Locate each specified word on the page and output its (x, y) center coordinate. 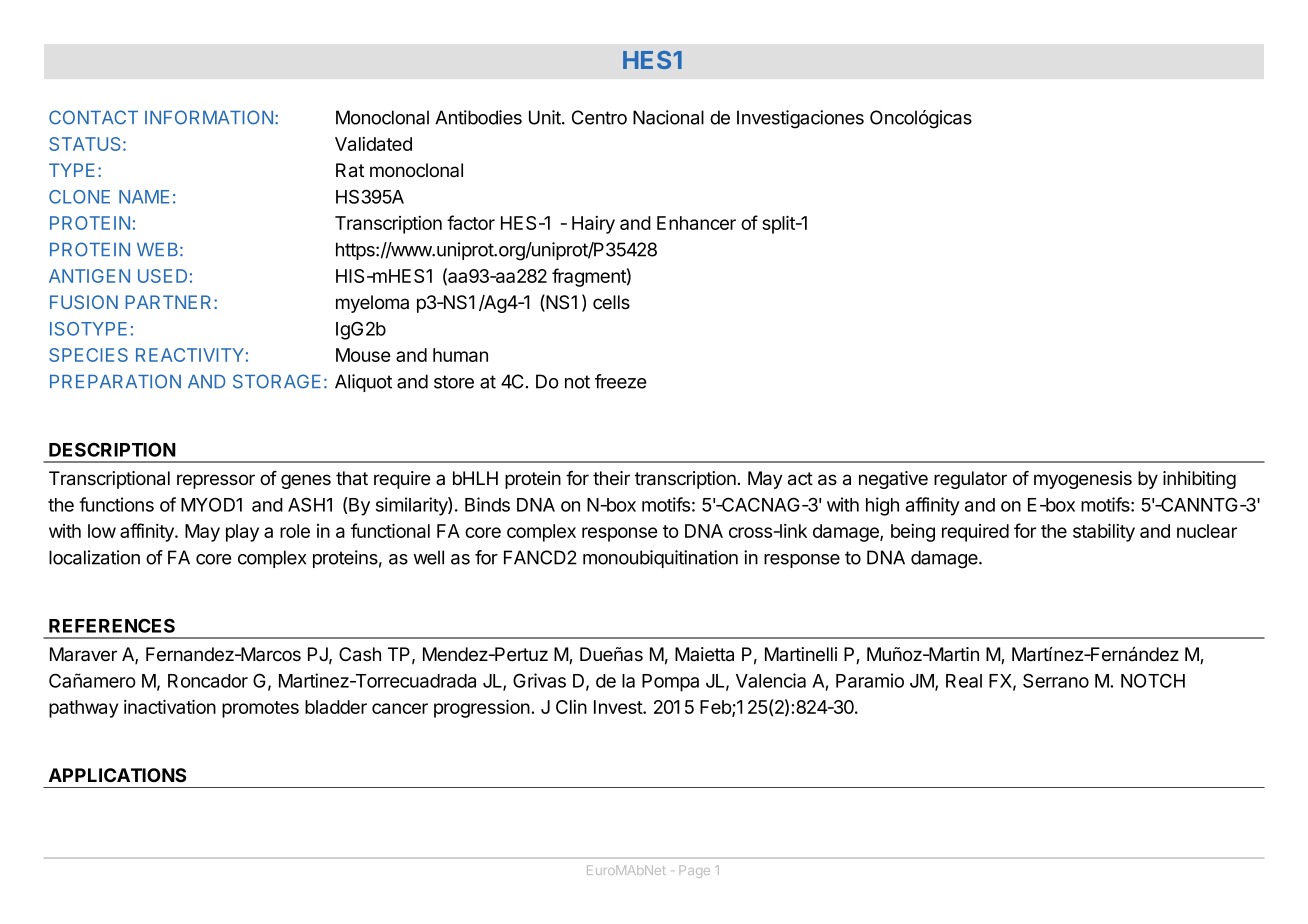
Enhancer (696, 223)
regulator (970, 480)
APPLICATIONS (117, 775)
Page (694, 871)
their (611, 478)
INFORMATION (209, 117)
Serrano (1056, 680)
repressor (216, 481)
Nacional (668, 117)
